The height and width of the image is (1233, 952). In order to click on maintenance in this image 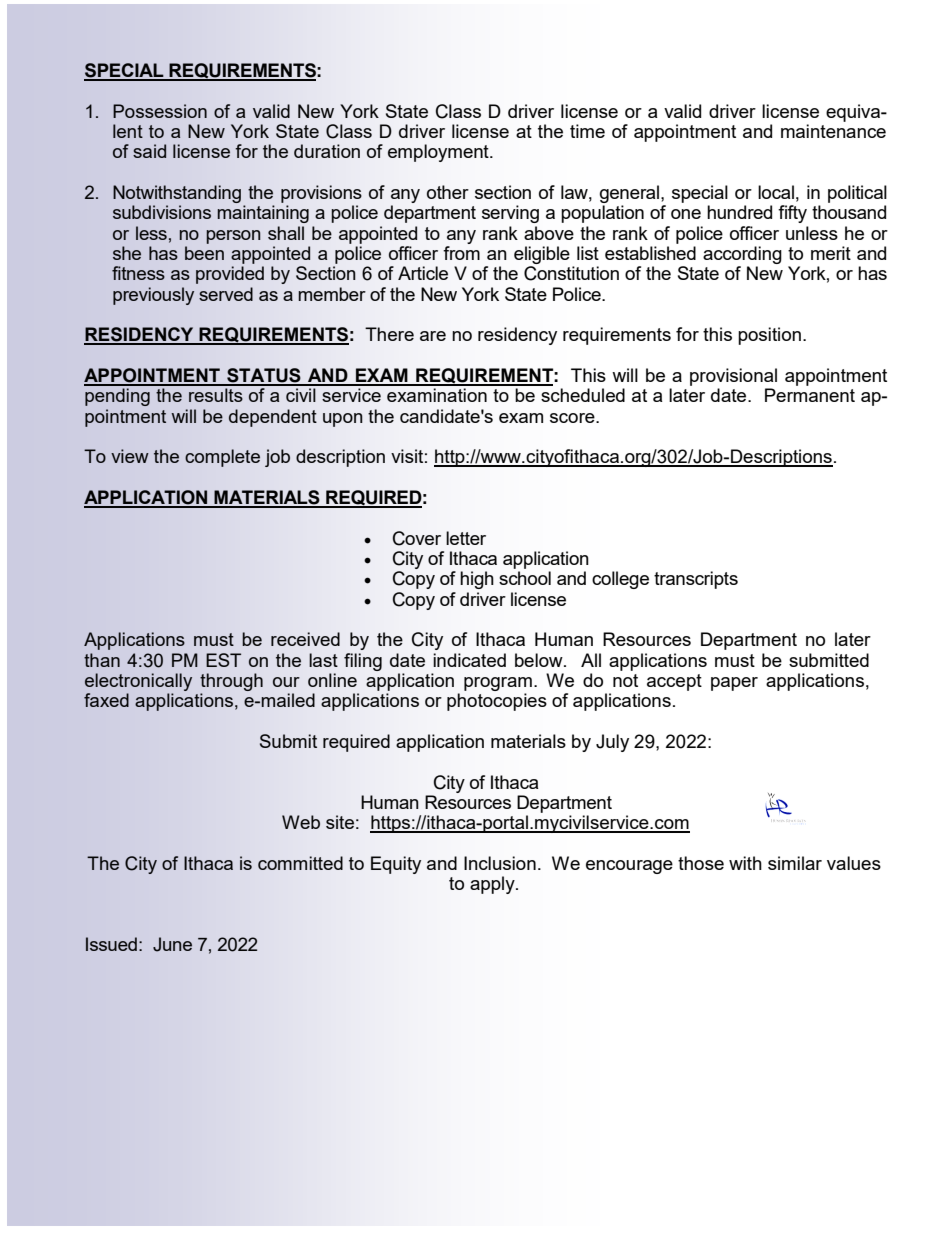, I will do `click(833, 131)`.
